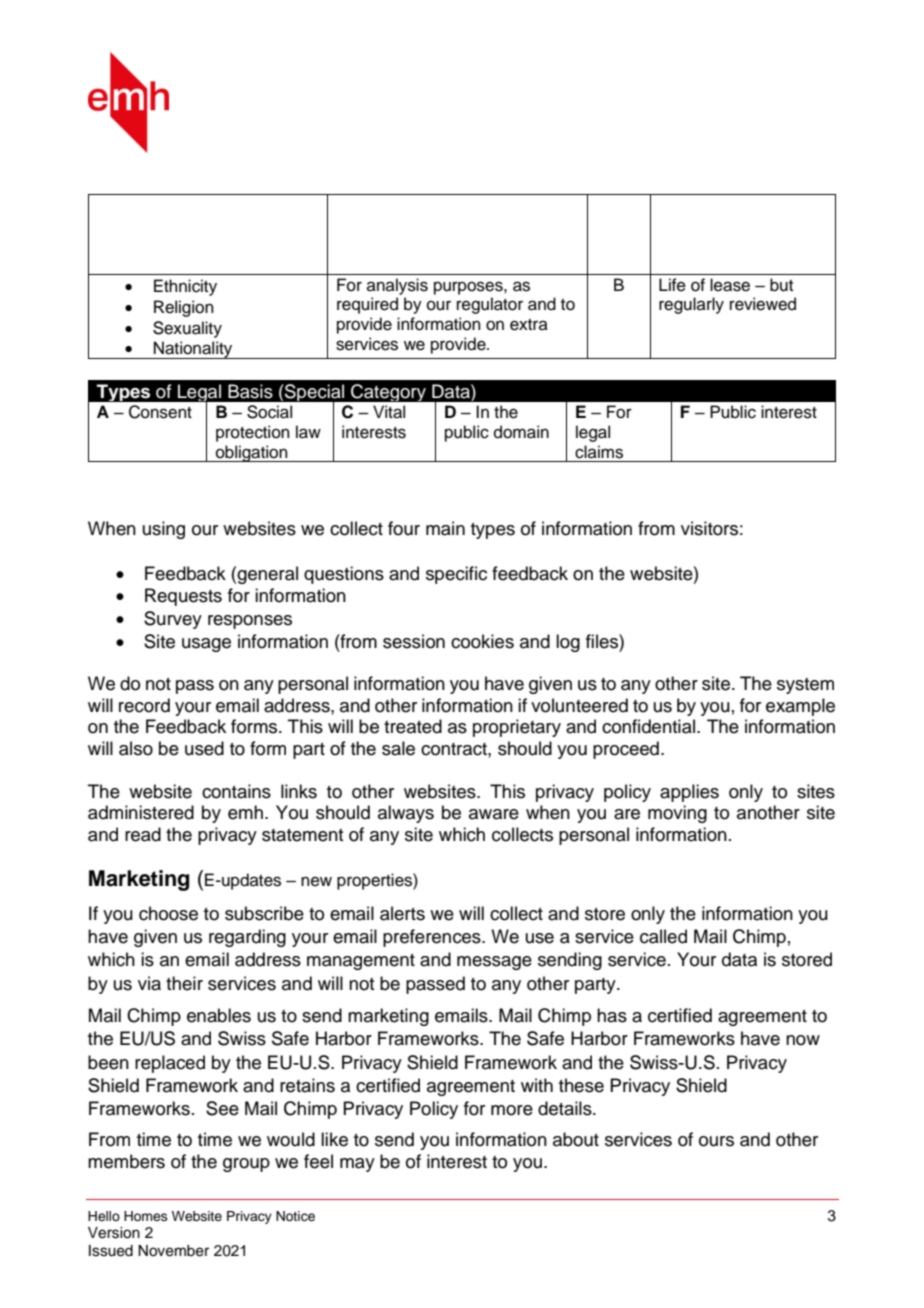 This image has width=924, height=1308. What do you see at coordinates (689, 793) in the image?
I see `applies` at bounding box center [689, 793].
